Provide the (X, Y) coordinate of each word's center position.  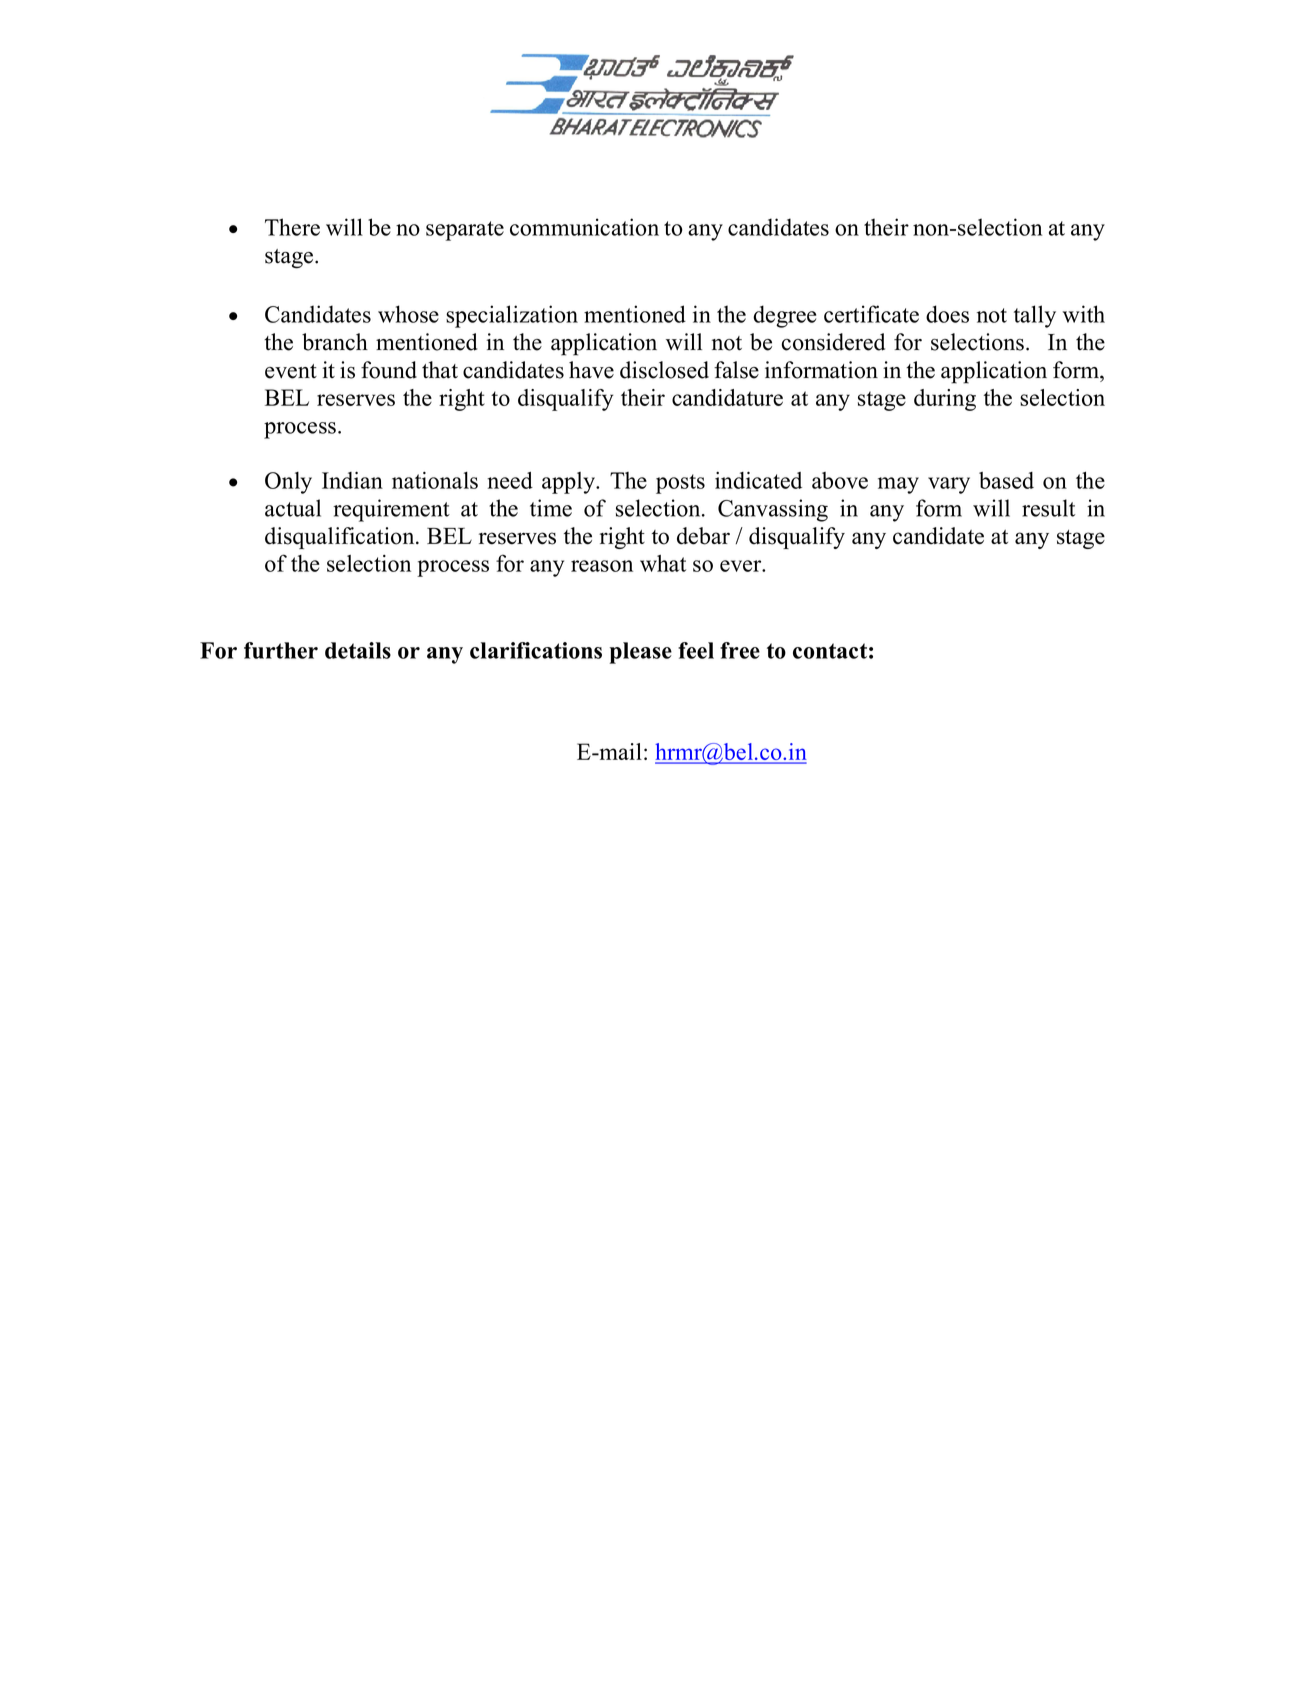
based (1006, 480)
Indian (352, 480)
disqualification (341, 538)
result (1048, 508)
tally (1035, 316)
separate (465, 231)
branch (335, 342)
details (358, 650)
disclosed (664, 370)
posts (680, 484)
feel (696, 650)
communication (584, 227)
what (663, 563)
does (947, 314)
